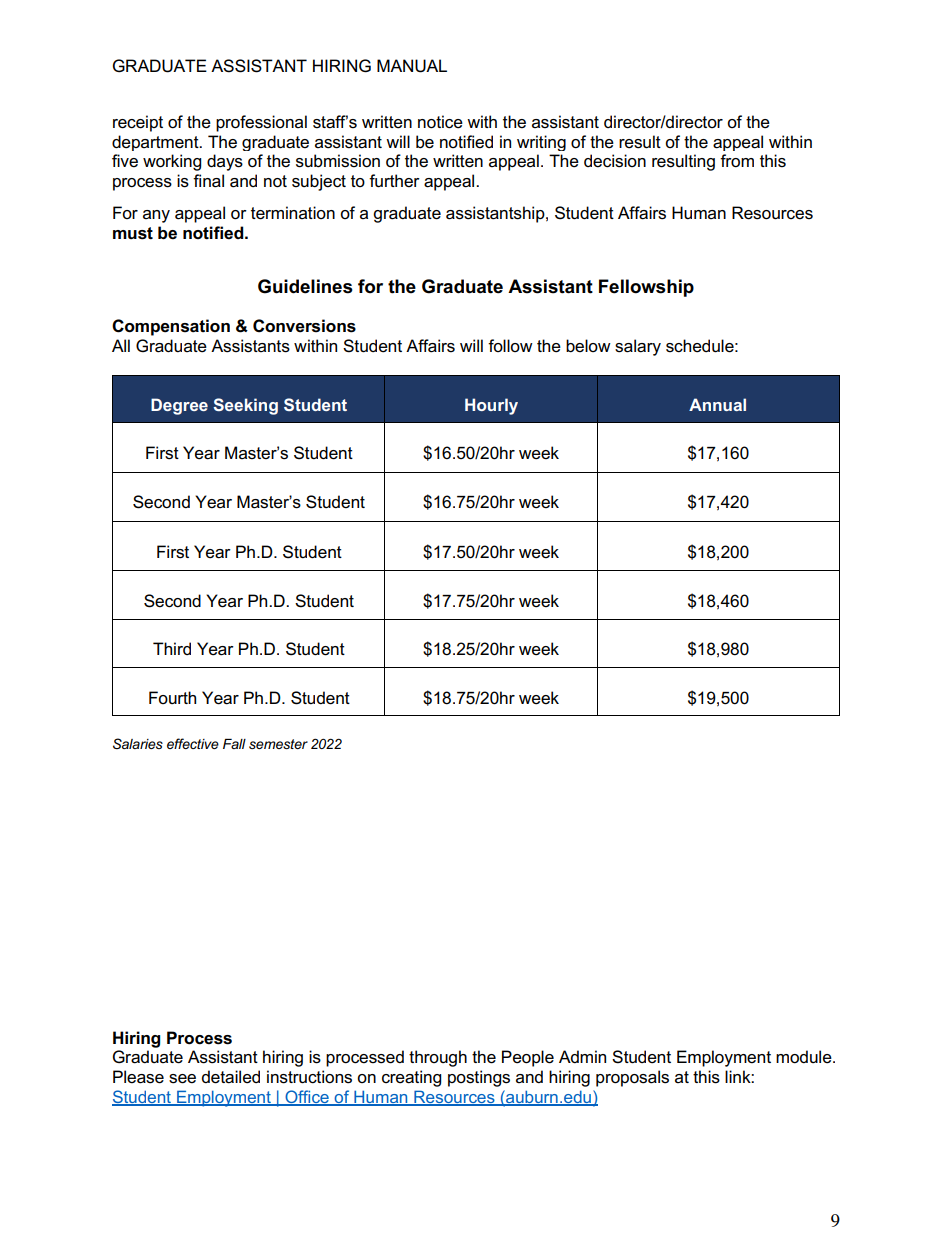 Image resolution: width=952 pixels, height=1233 pixels. What do you see at coordinates (717, 404) in the document?
I see `Annual` at bounding box center [717, 404].
